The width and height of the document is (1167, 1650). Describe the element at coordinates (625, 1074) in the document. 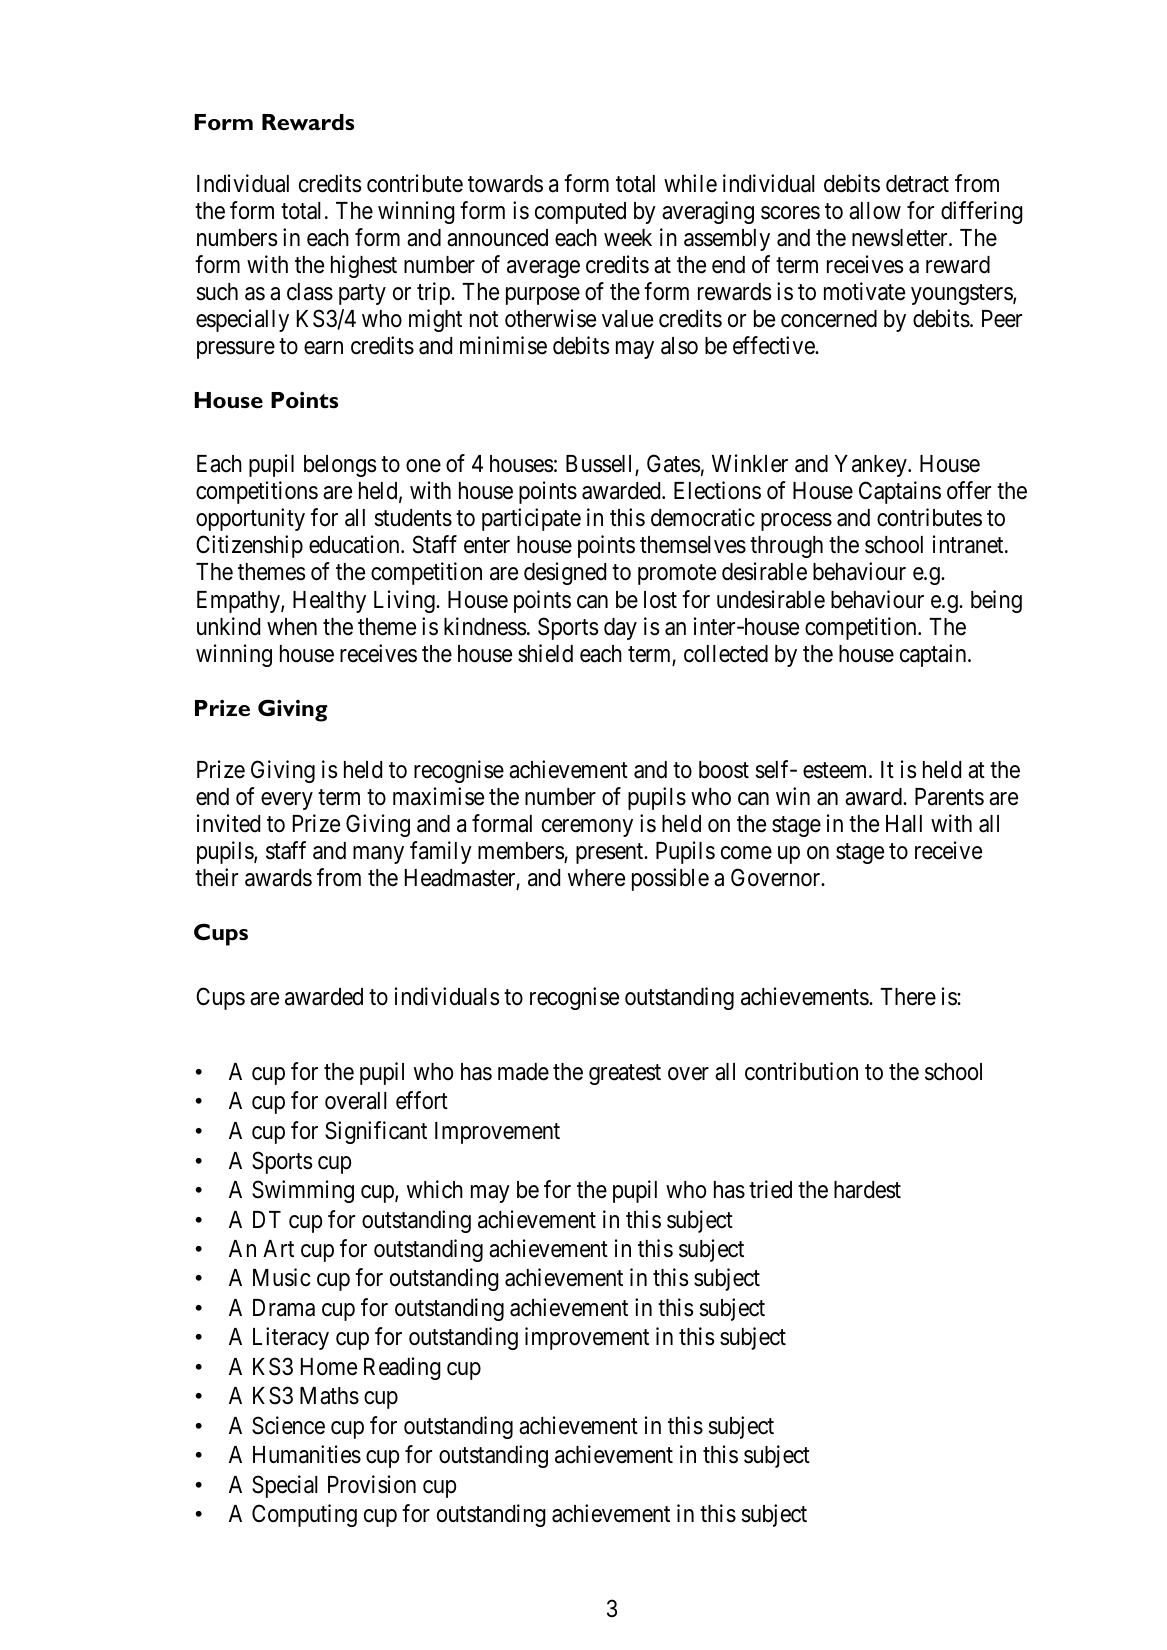

I see `greatest` at that location.
